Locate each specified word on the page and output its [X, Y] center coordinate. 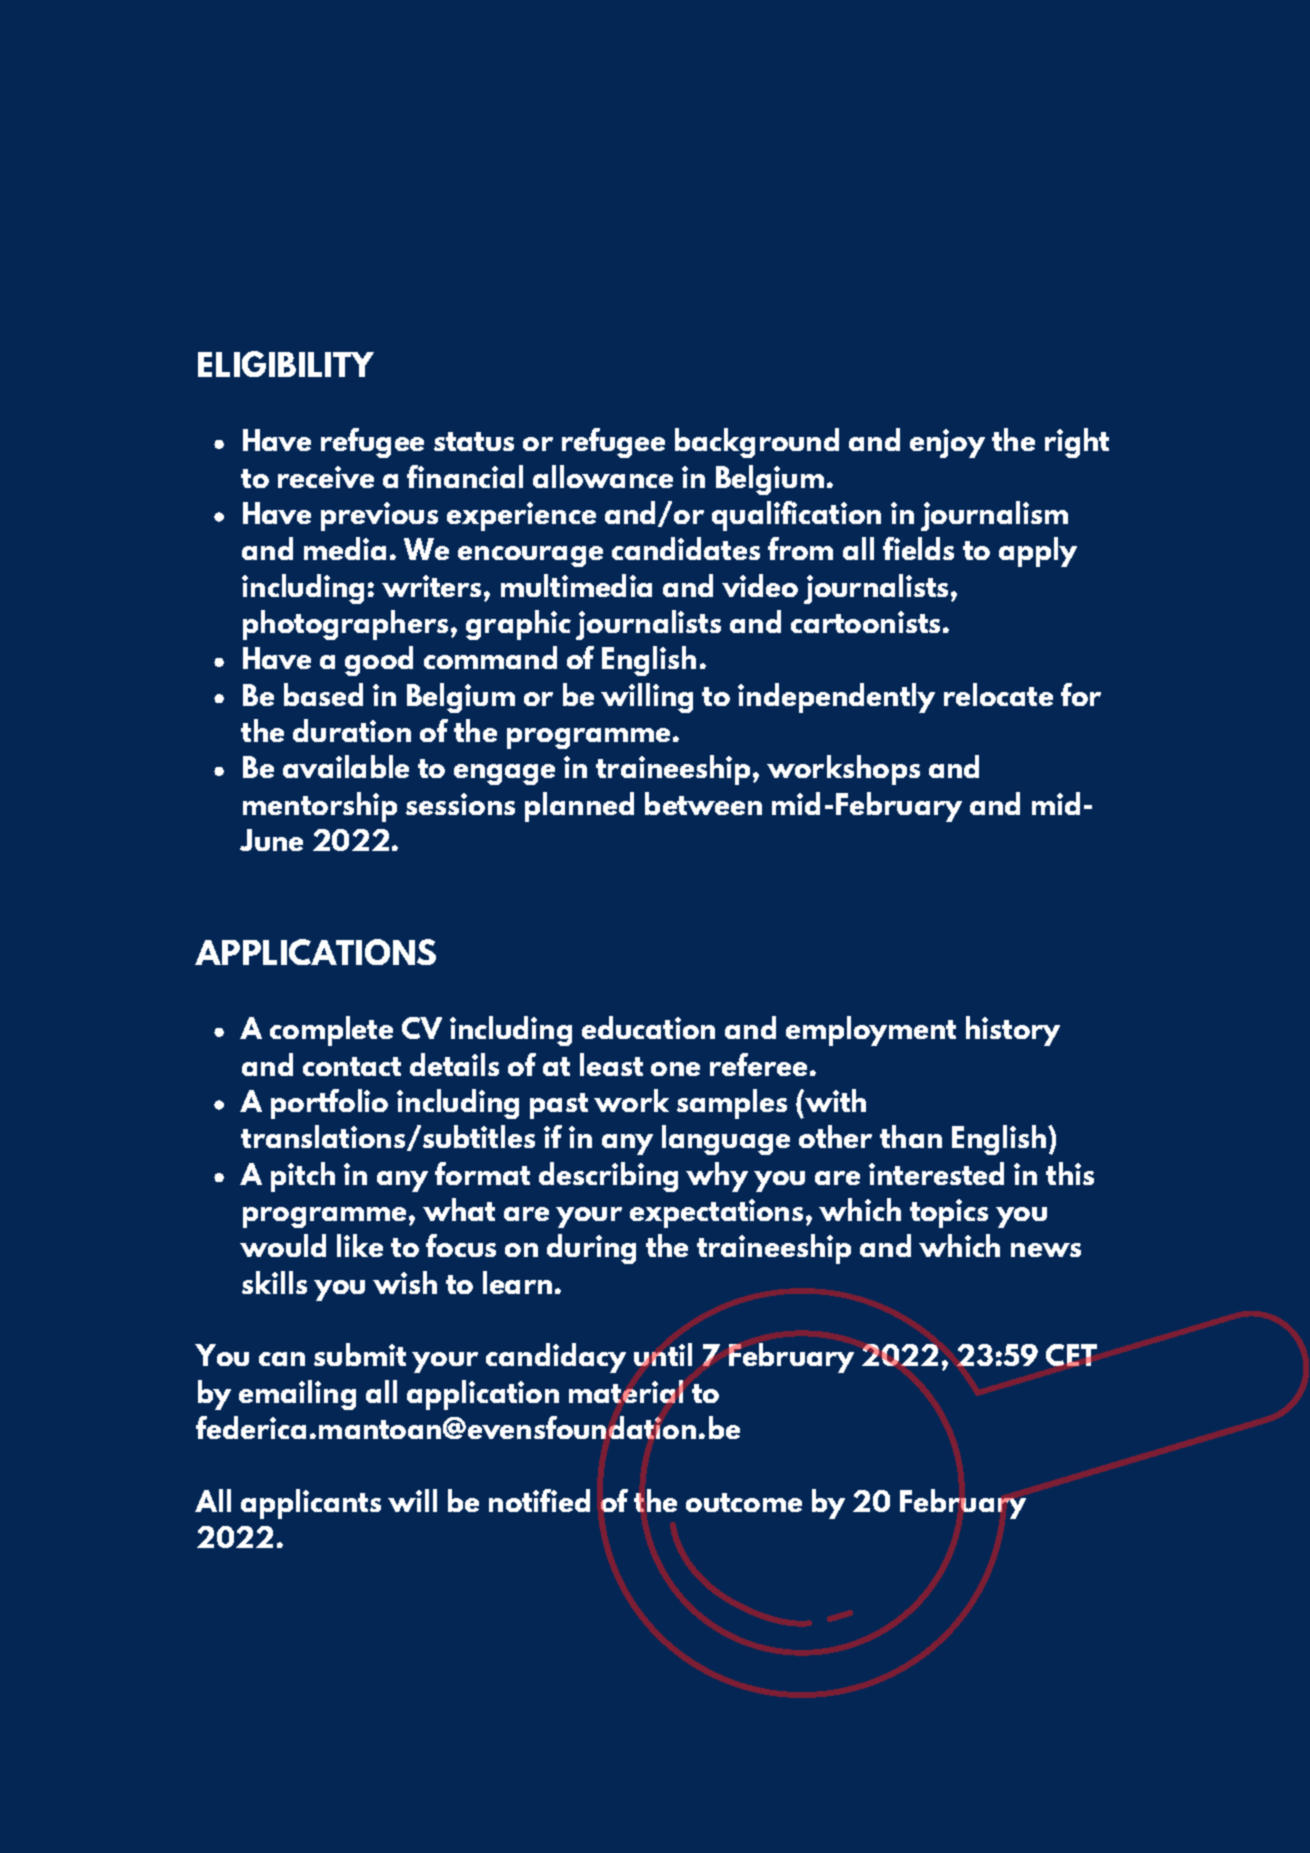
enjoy [947, 443]
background [757, 443]
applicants [311, 1504]
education [648, 1027]
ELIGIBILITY [286, 364]
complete [331, 1031]
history [1013, 1031]
